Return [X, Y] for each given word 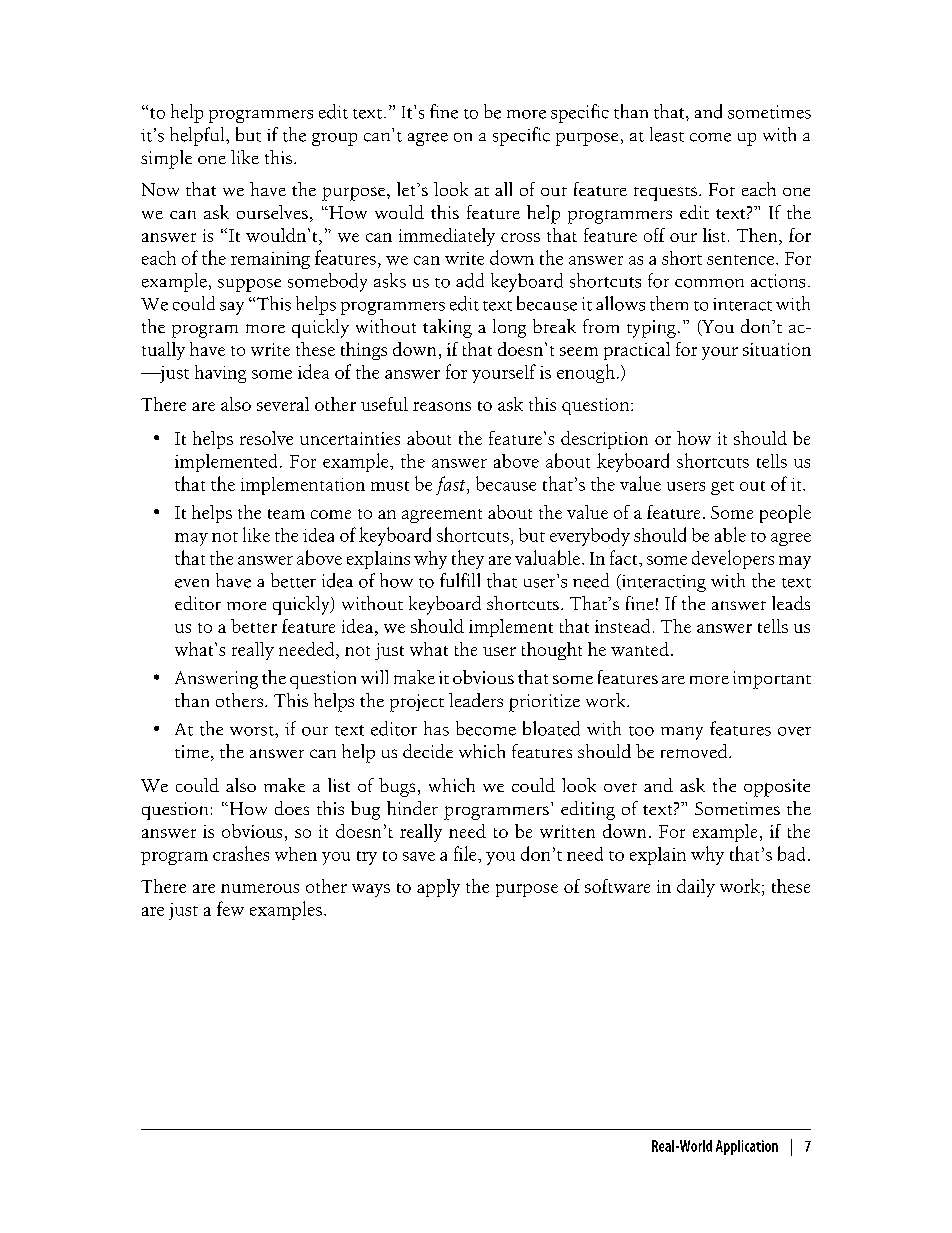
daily [696, 888]
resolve [266, 438]
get [722, 488]
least [667, 134]
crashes [241, 853]
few [230, 908]
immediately [447, 237]
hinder [412, 808]
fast [452, 485]
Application [747, 1147]
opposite [777, 788]
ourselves [272, 212]
